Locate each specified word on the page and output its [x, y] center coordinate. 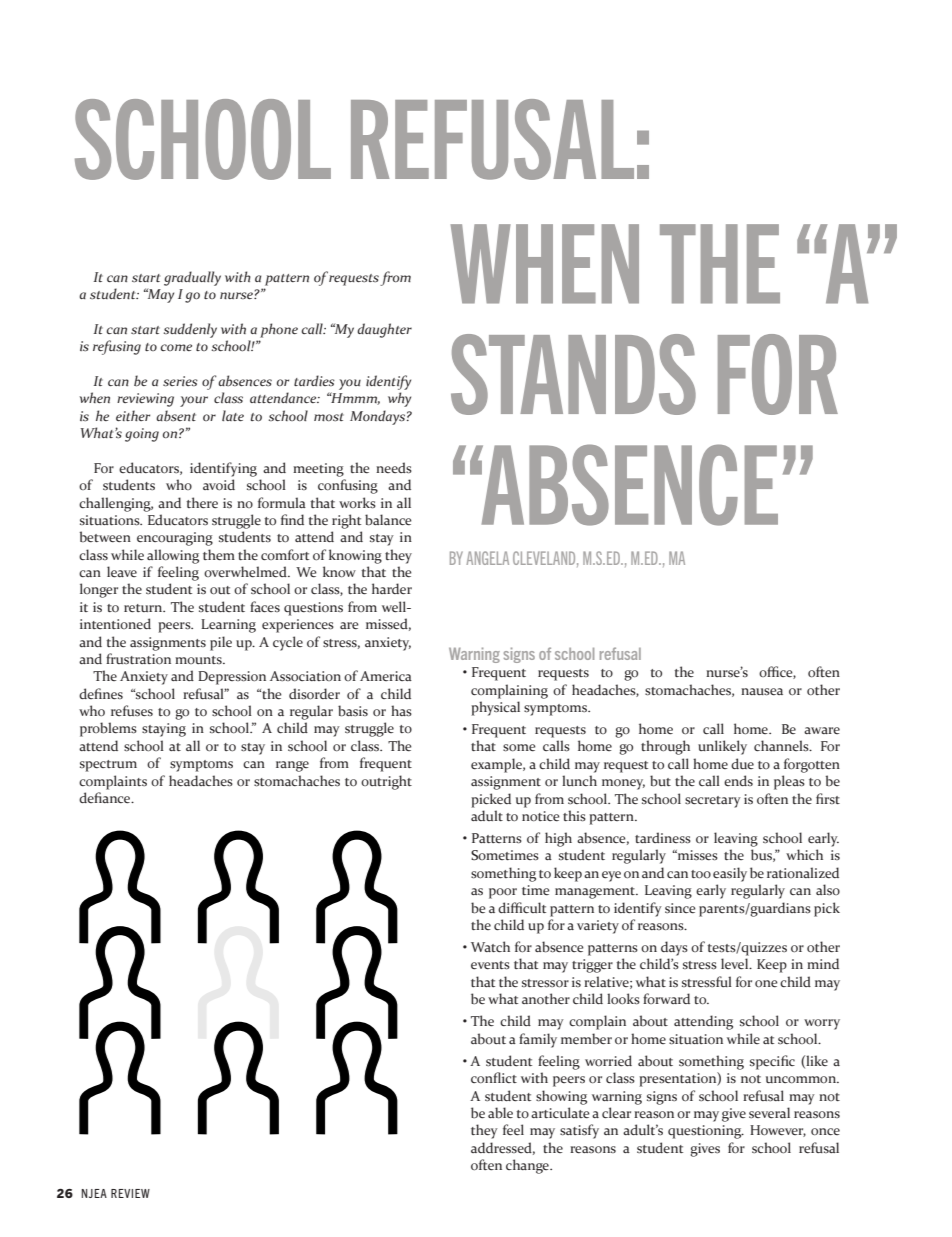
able [500, 1113]
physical [495, 708]
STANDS [573, 374]
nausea [762, 692]
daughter [384, 330]
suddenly [190, 330]
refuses [132, 711]
